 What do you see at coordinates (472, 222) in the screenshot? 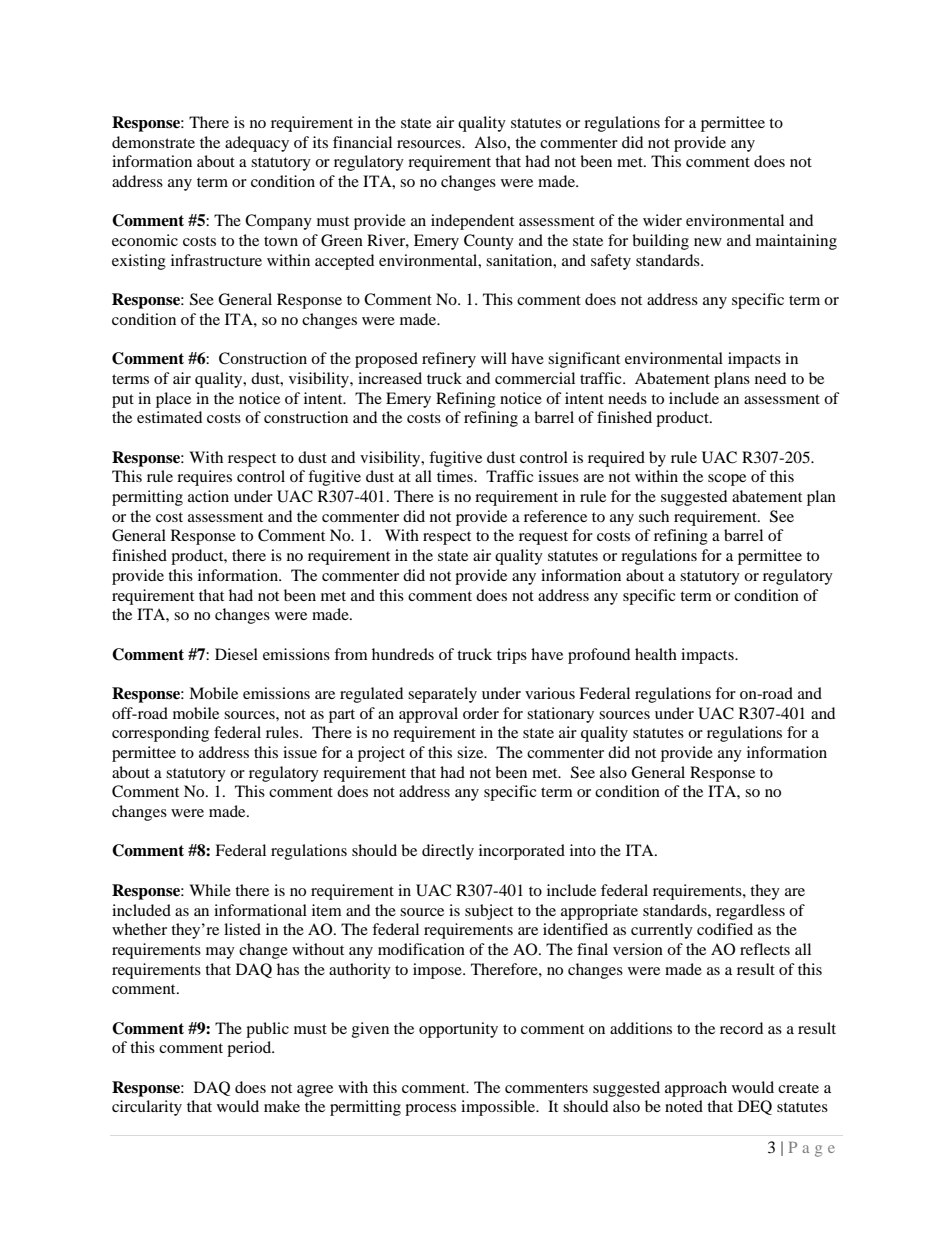
I see `independent` at bounding box center [472, 222].
